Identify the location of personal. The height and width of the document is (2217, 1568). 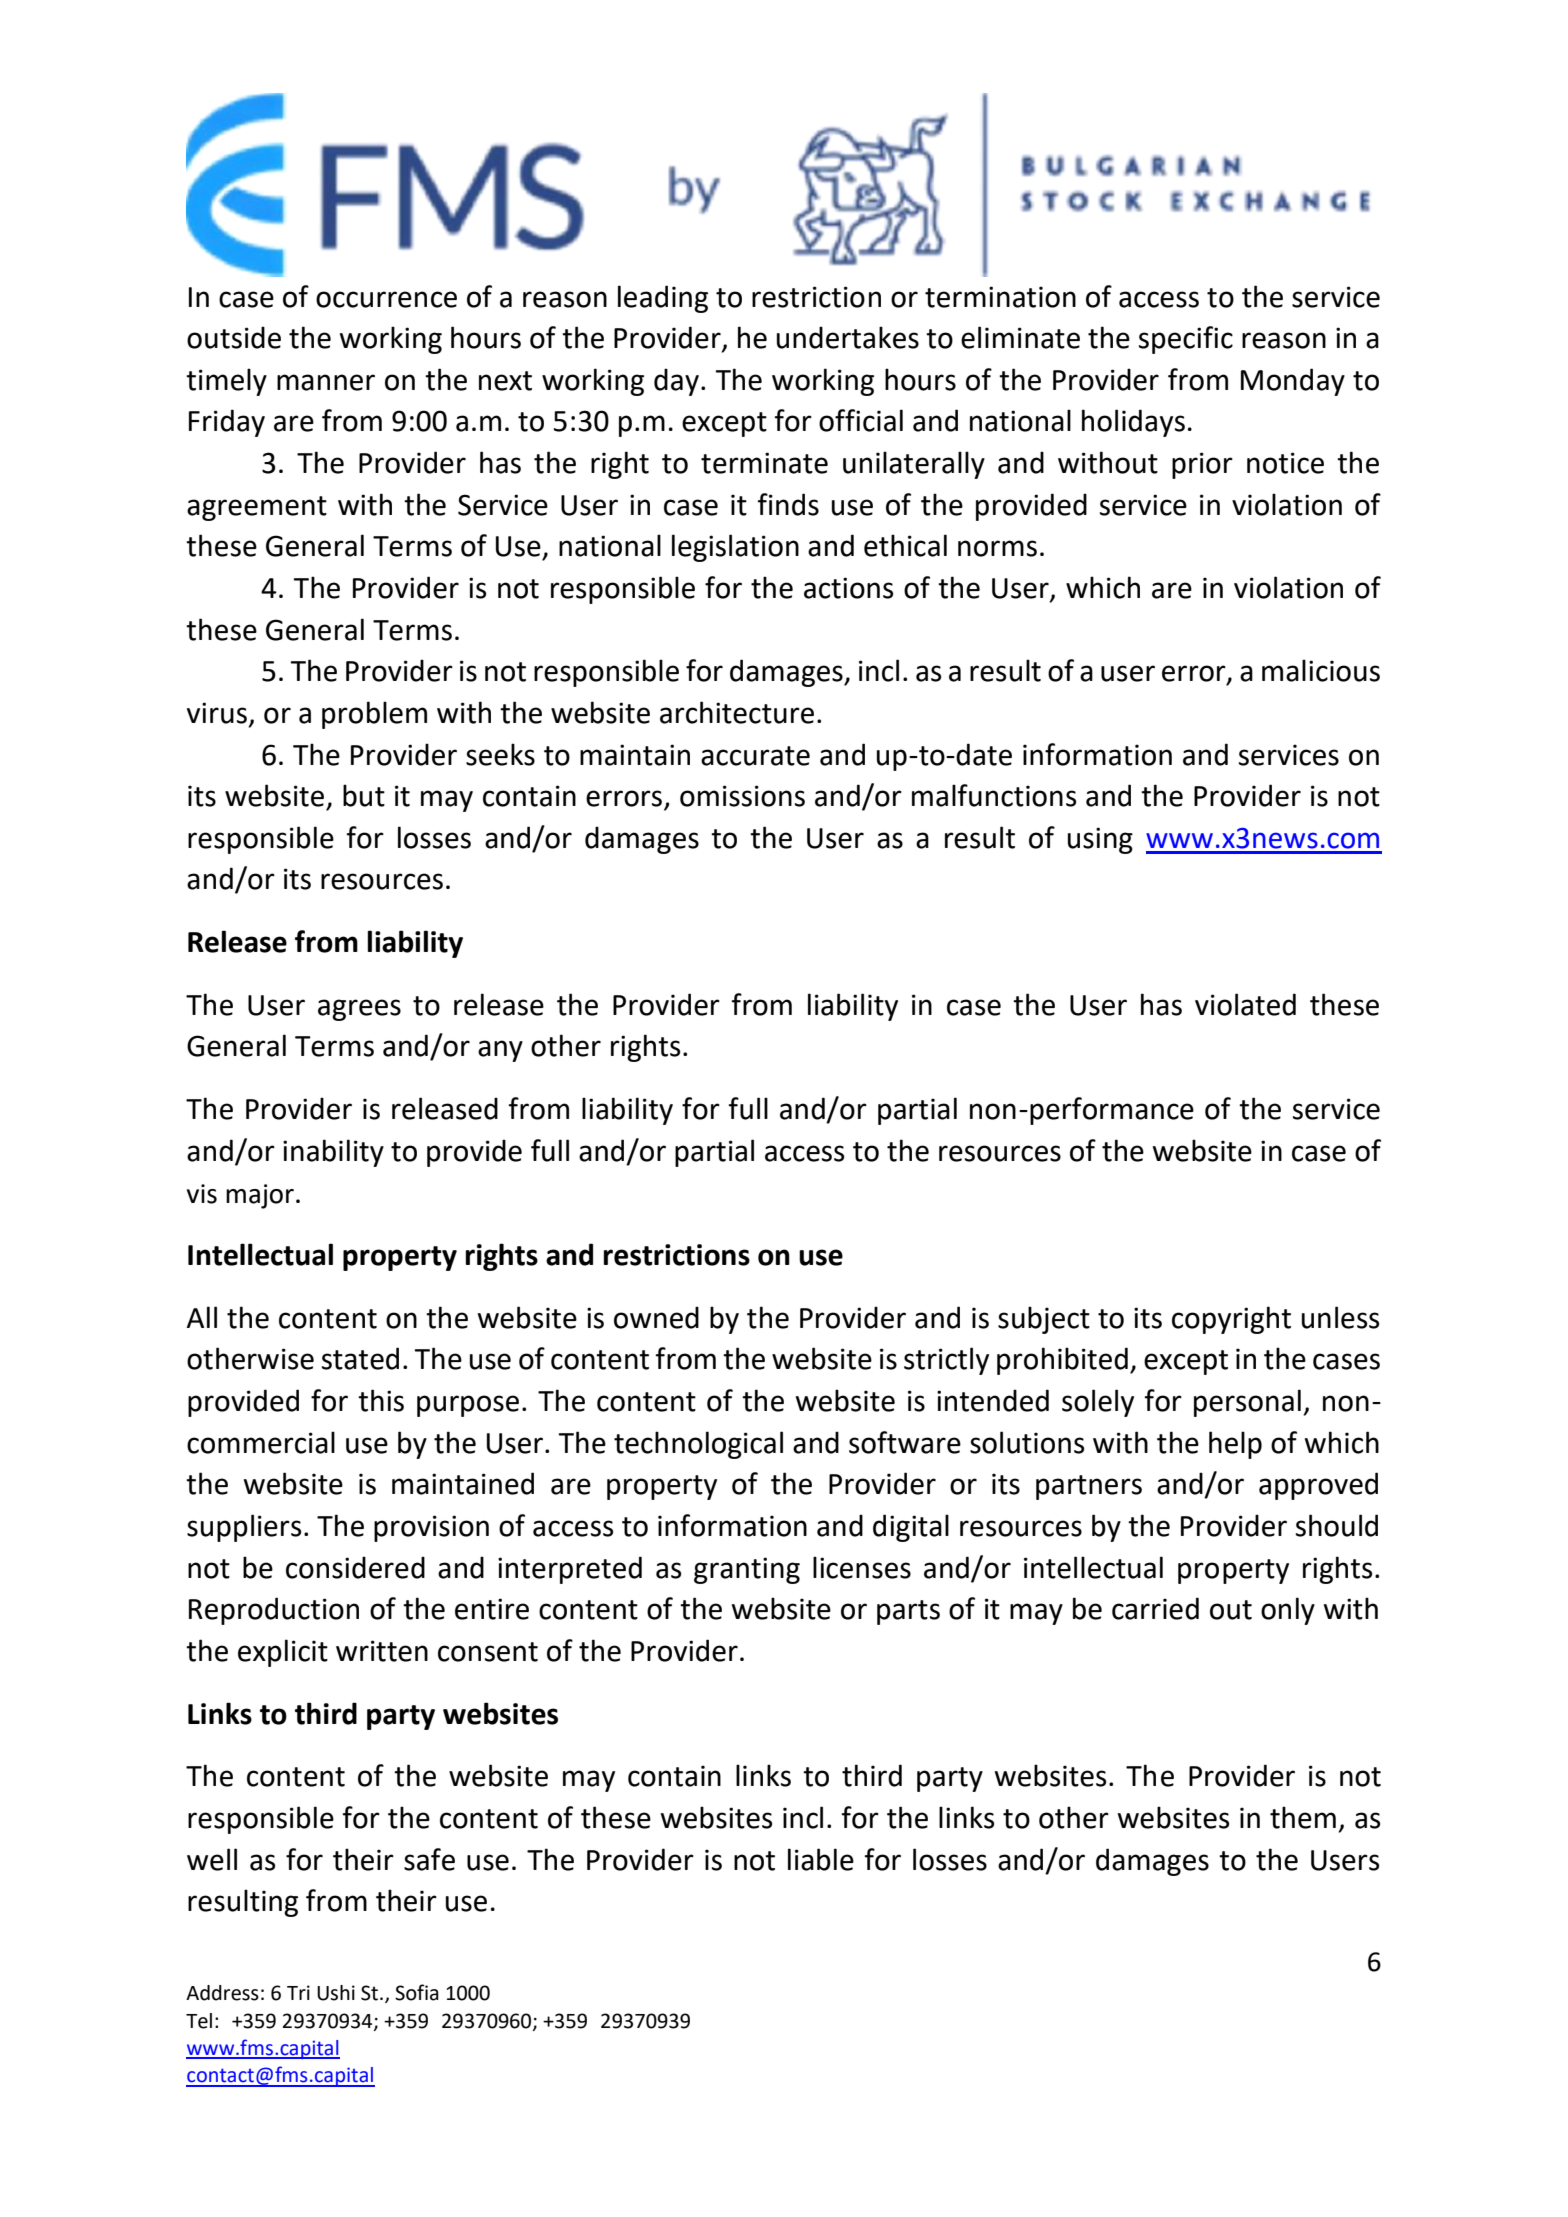
(1247, 1403).
